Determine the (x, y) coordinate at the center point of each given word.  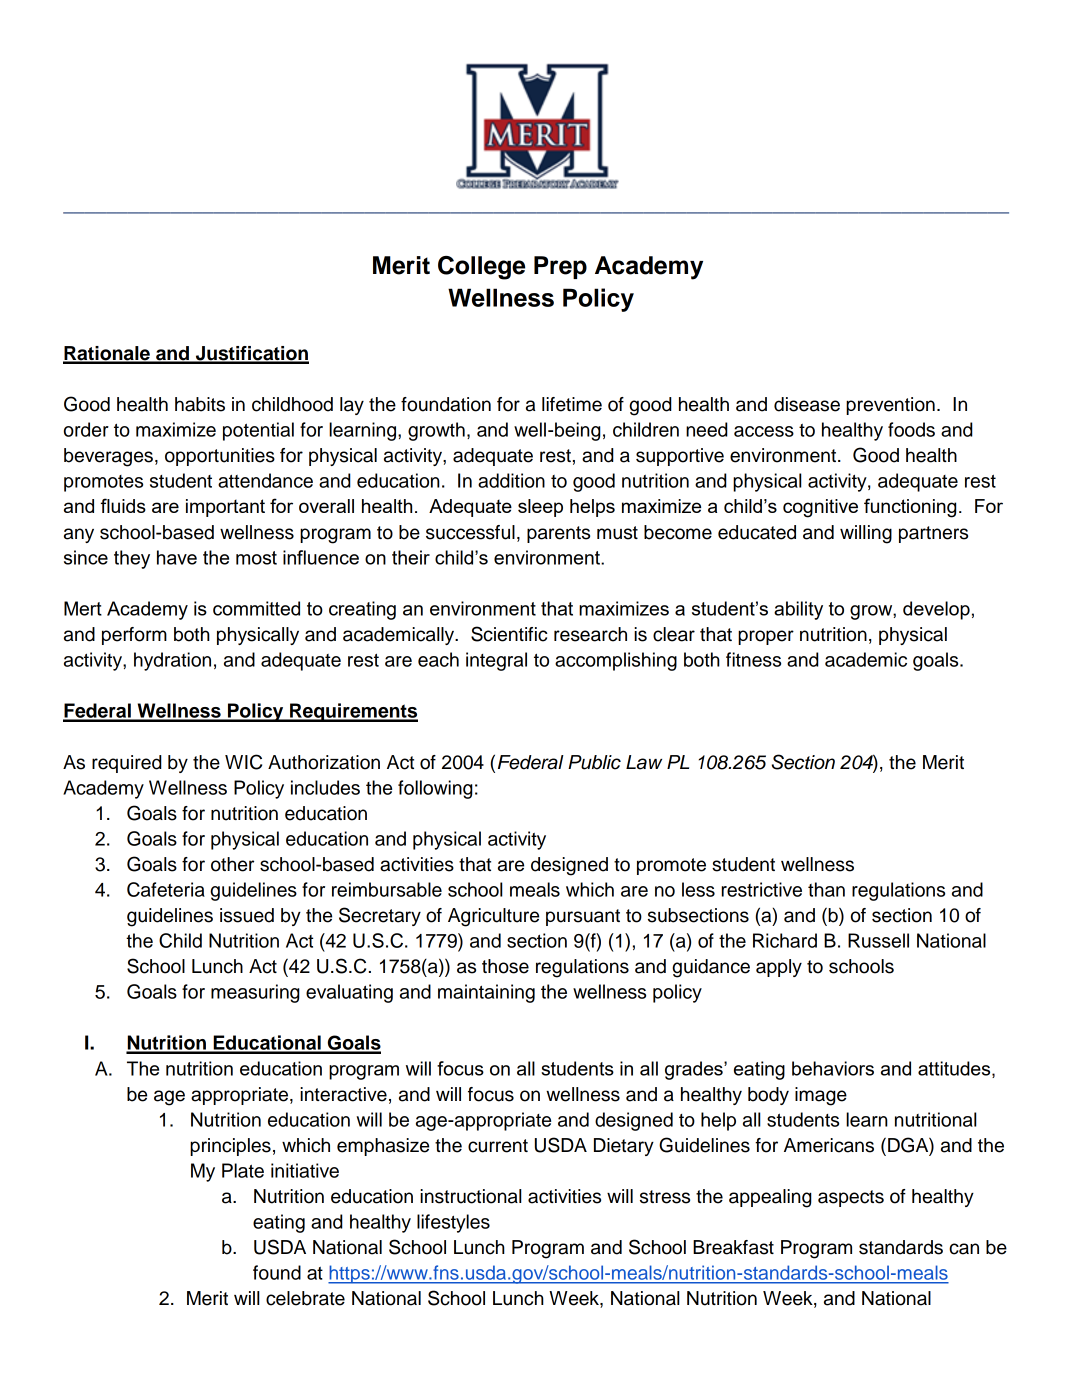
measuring (255, 993)
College (481, 268)
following (435, 789)
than (826, 889)
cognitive (820, 508)
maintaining (486, 993)
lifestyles (453, 1223)
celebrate (305, 1298)
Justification (251, 354)
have (177, 557)
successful (470, 532)
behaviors (833, 1068)
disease (807, 404)
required (127, 764)
